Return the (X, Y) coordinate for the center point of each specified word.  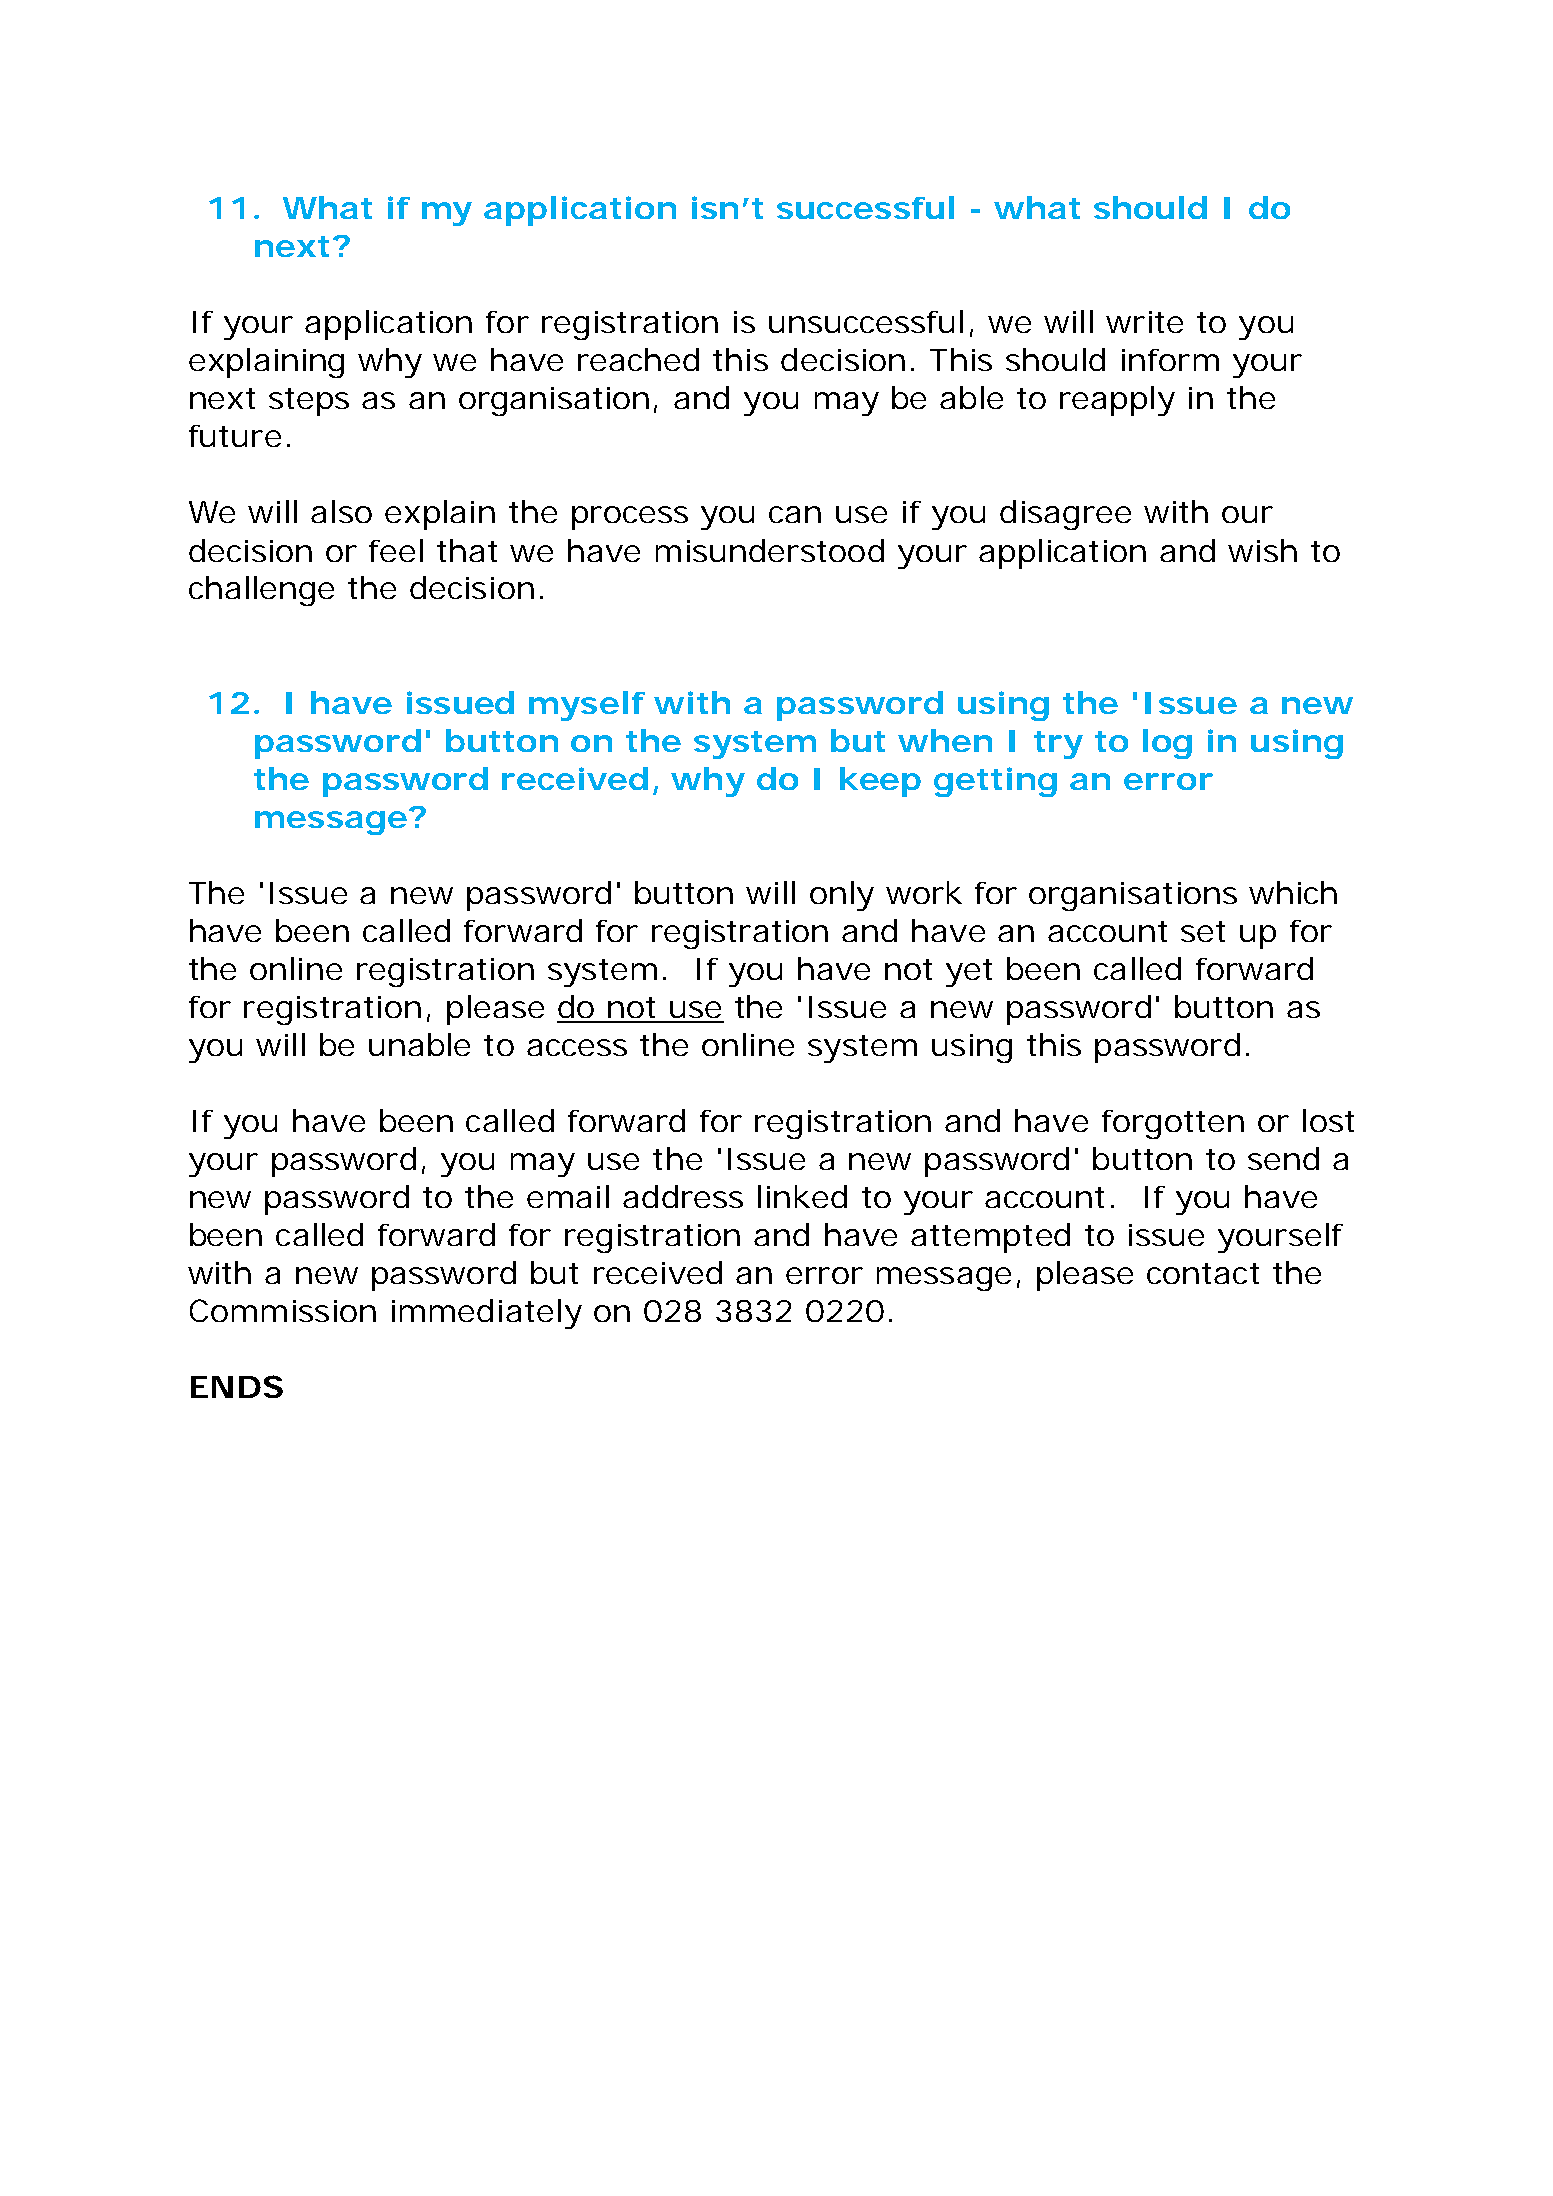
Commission (283, 1310)
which (1293, 892)
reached (638, 359)
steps (309, 402)
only (842, 896)
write (1144, 322)
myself (587, 706)
